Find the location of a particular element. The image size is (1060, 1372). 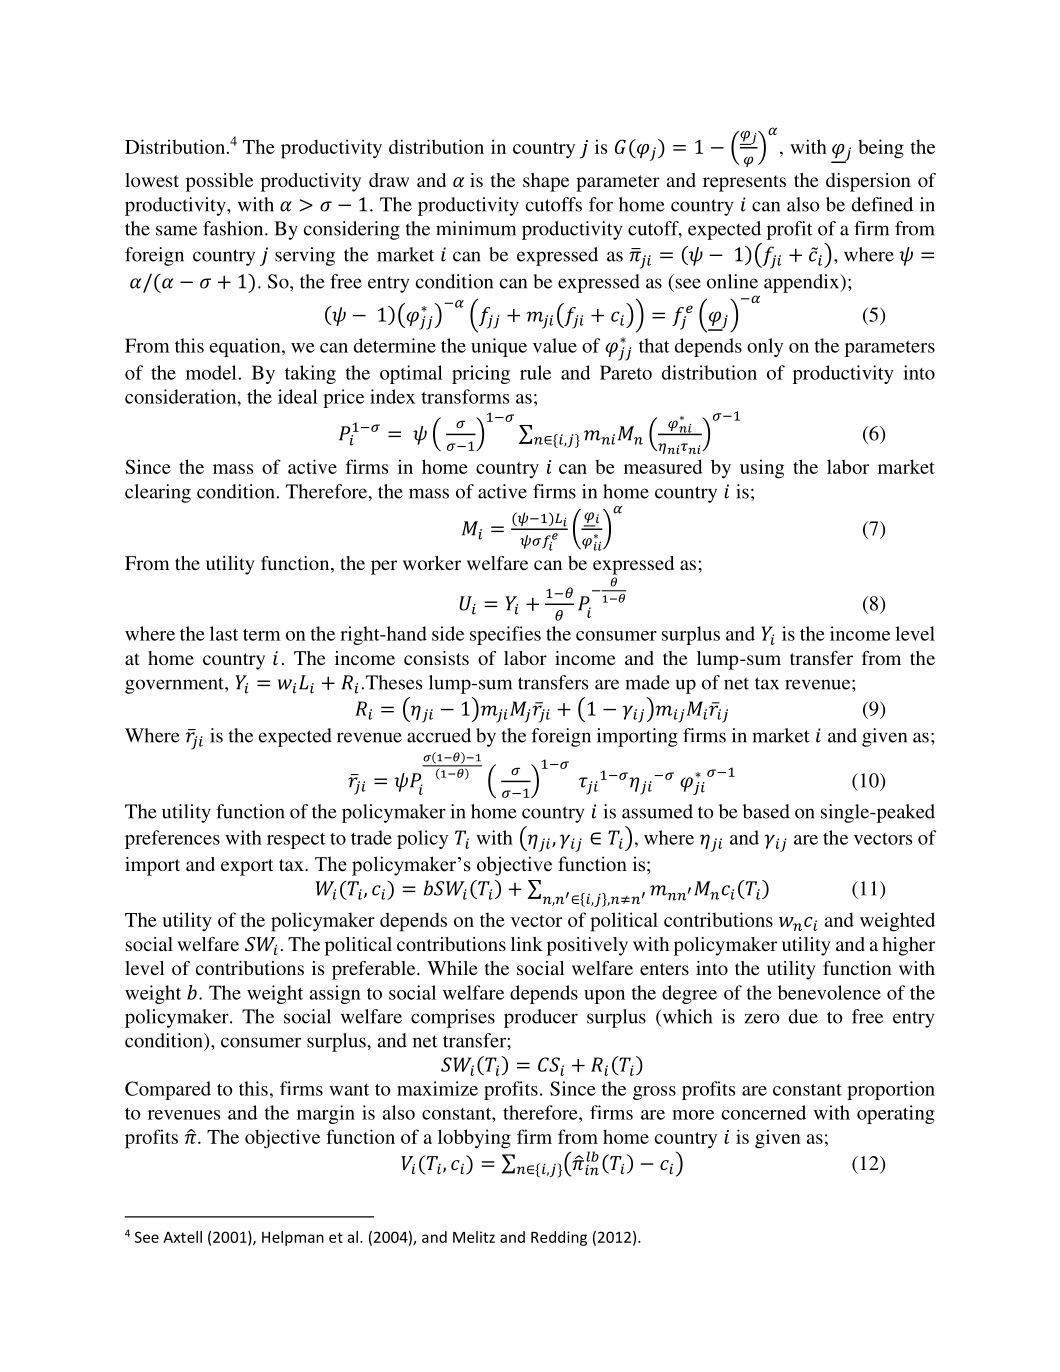

using is located at coordinates (762, 469).
